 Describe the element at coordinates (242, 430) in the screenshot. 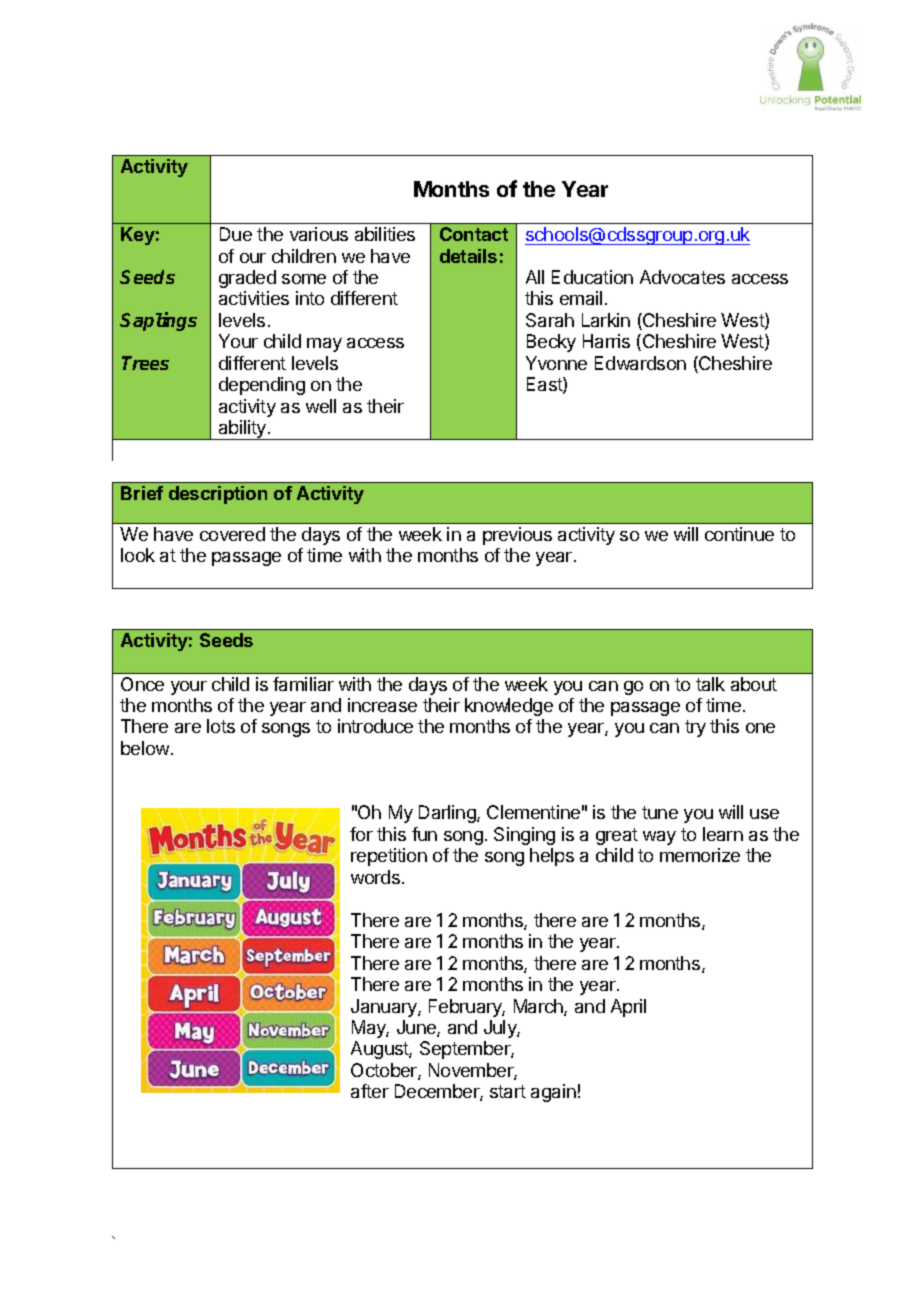

I see `ability` at that location.
